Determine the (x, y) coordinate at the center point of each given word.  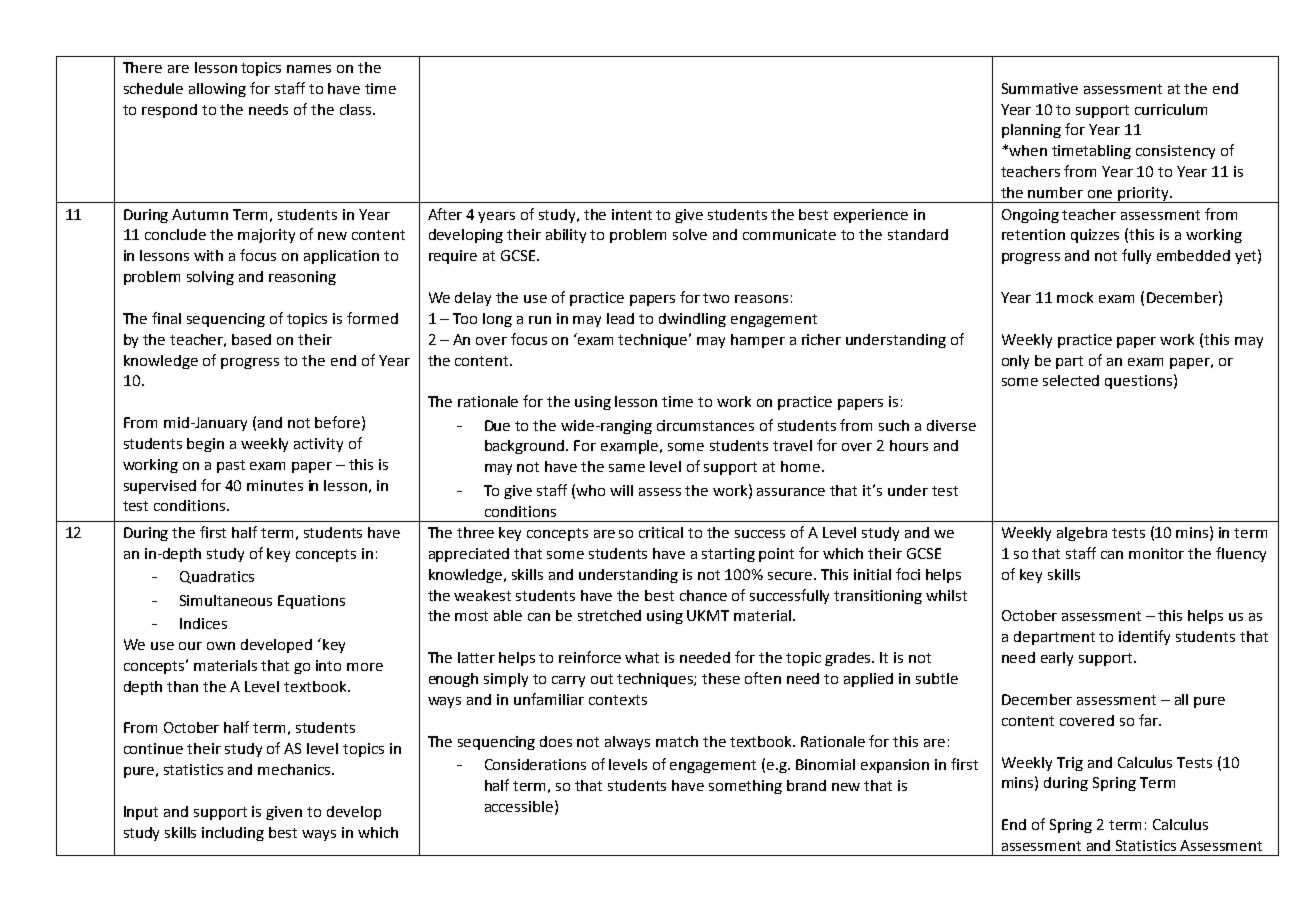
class (357, 109)
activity (318, 445)
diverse (951, 425)
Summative (1040, 88)
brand (806, 785)
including (233, 834)
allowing (217, 90)
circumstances (705, 425)
